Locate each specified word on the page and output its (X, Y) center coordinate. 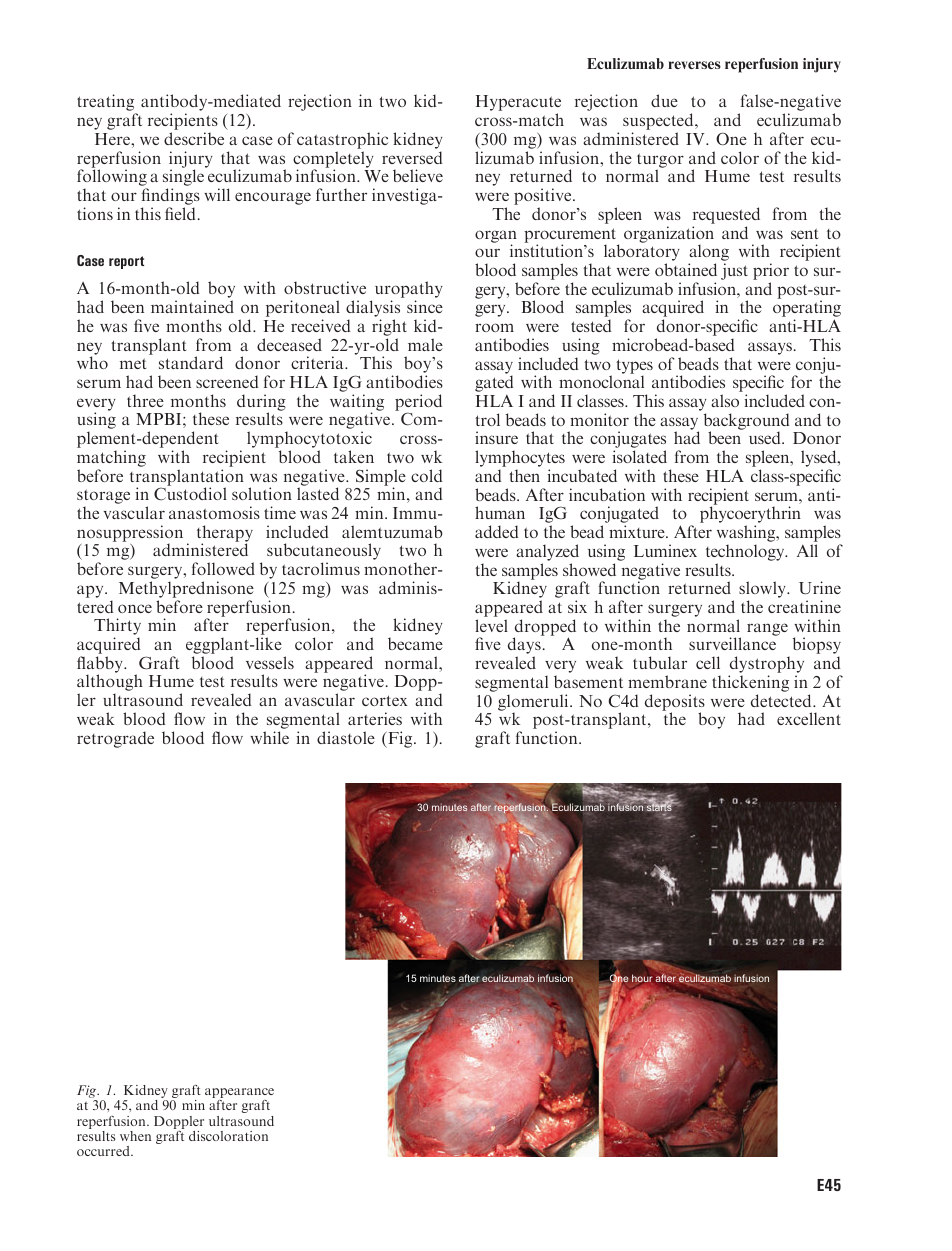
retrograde (115, 739)
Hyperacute (518, 104)
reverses (694, 65)
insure (496, 437)
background (747, 422)
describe (194, 138)
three (145, 400)
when (135, 1136)
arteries (375, 718)
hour (642, 978)
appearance (239, 1094)
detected (782, 700)
